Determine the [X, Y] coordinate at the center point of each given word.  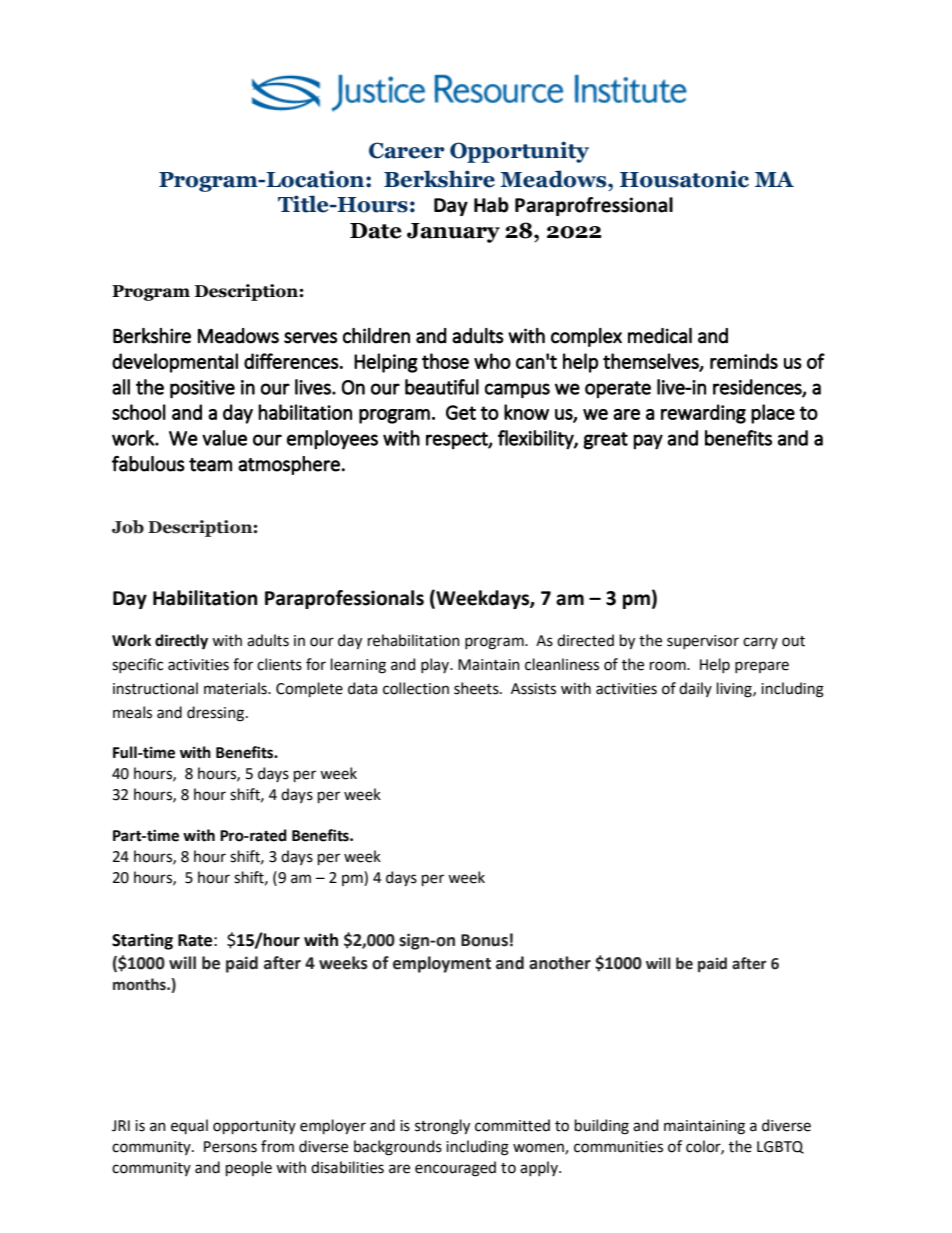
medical [660, 336]
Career [407, 150]
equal [189, 1126]
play [436, 665]
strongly [442, 1127]
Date [376, 231]
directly [181, 642]
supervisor [703, 642]
